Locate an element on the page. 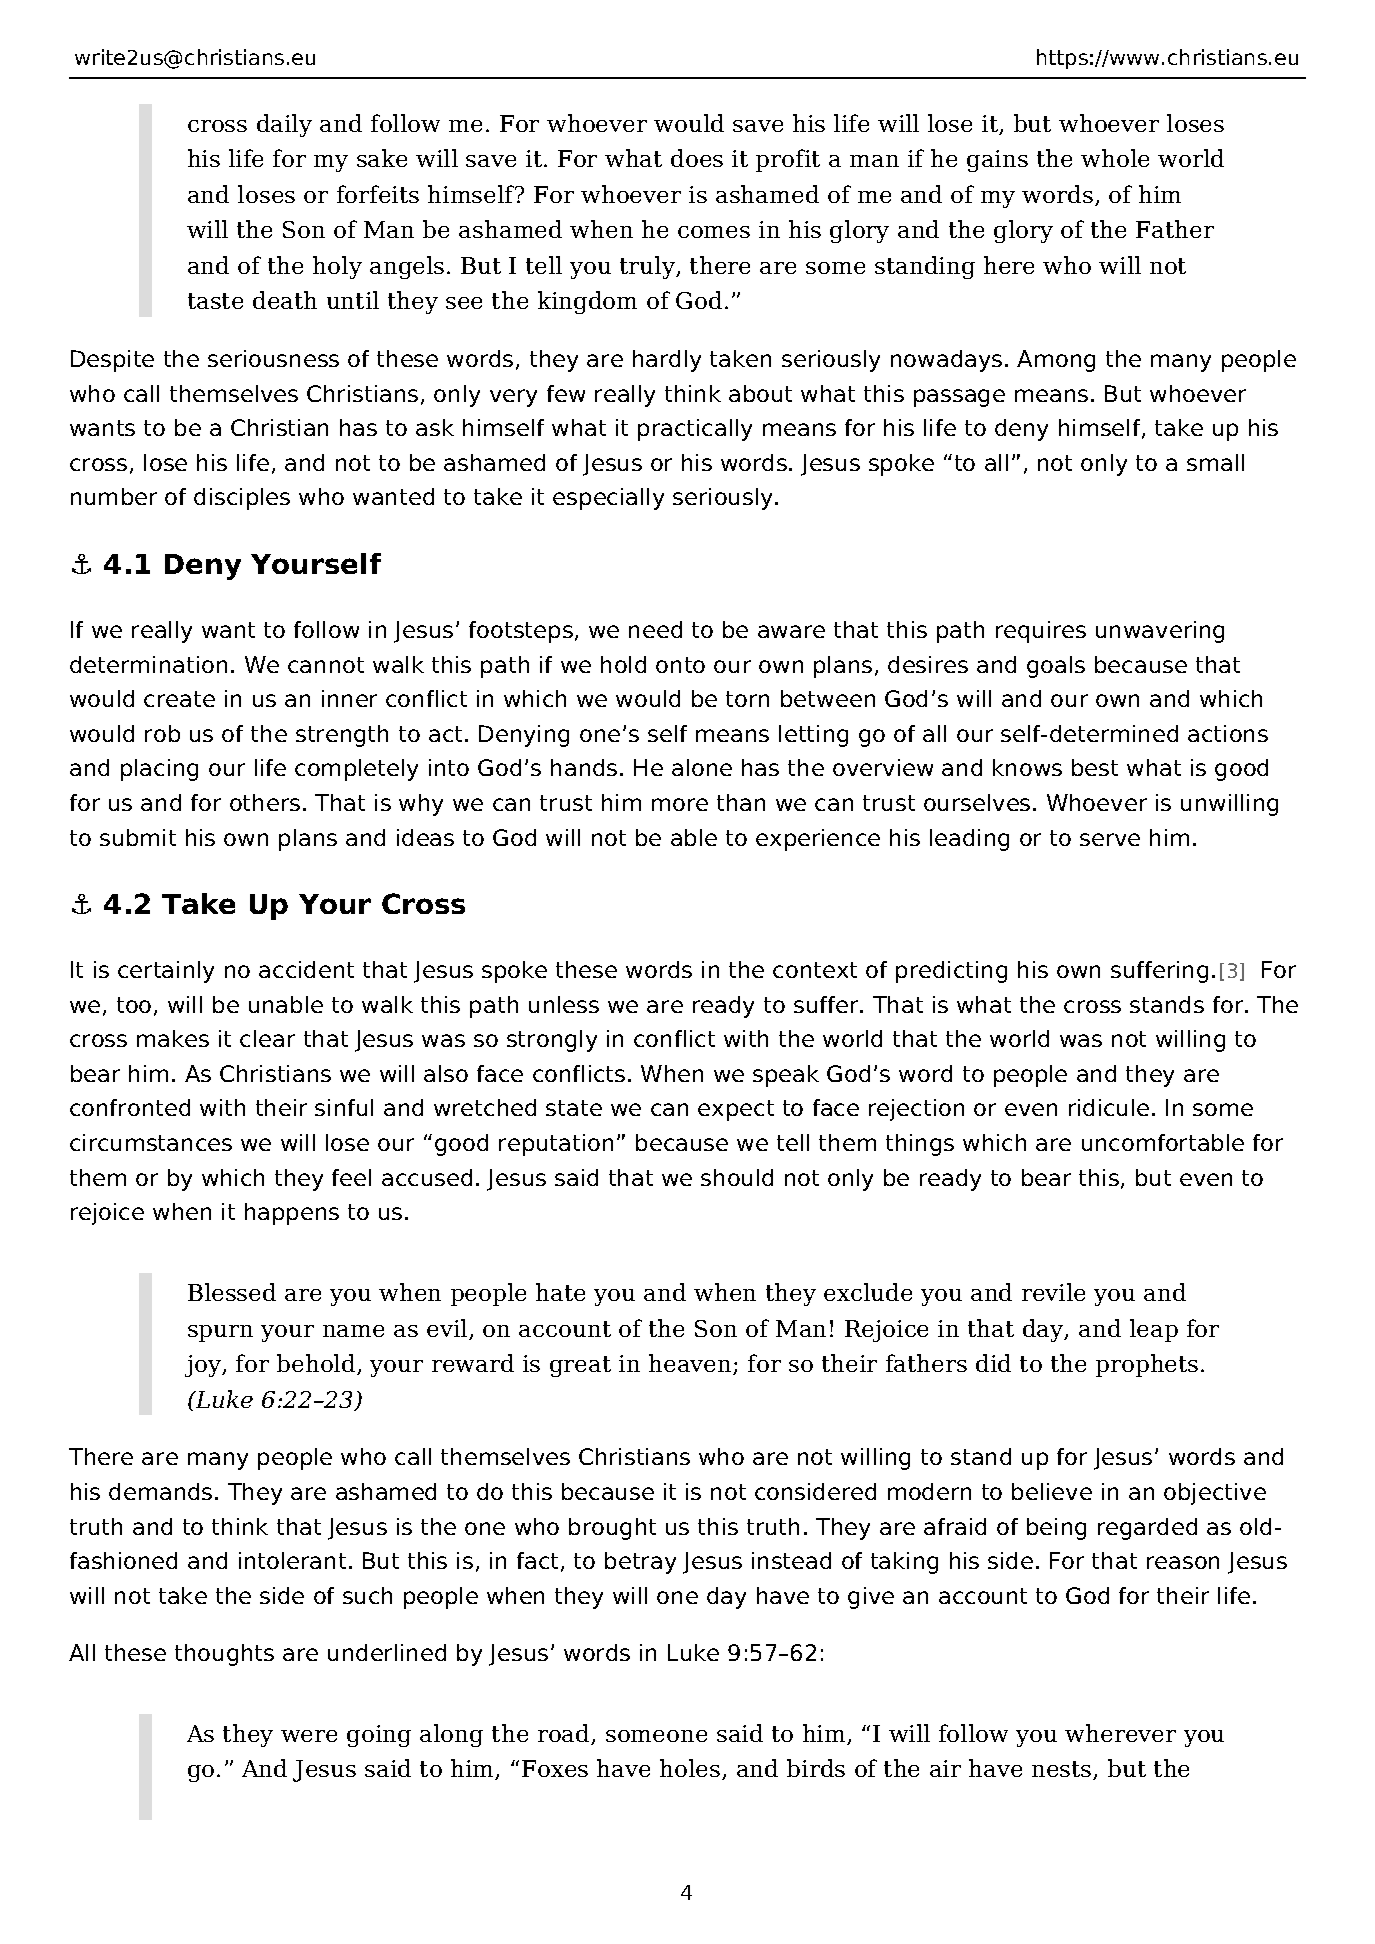 This document has height=1944, width=1375. daily is located at coordinates (284, 125).
